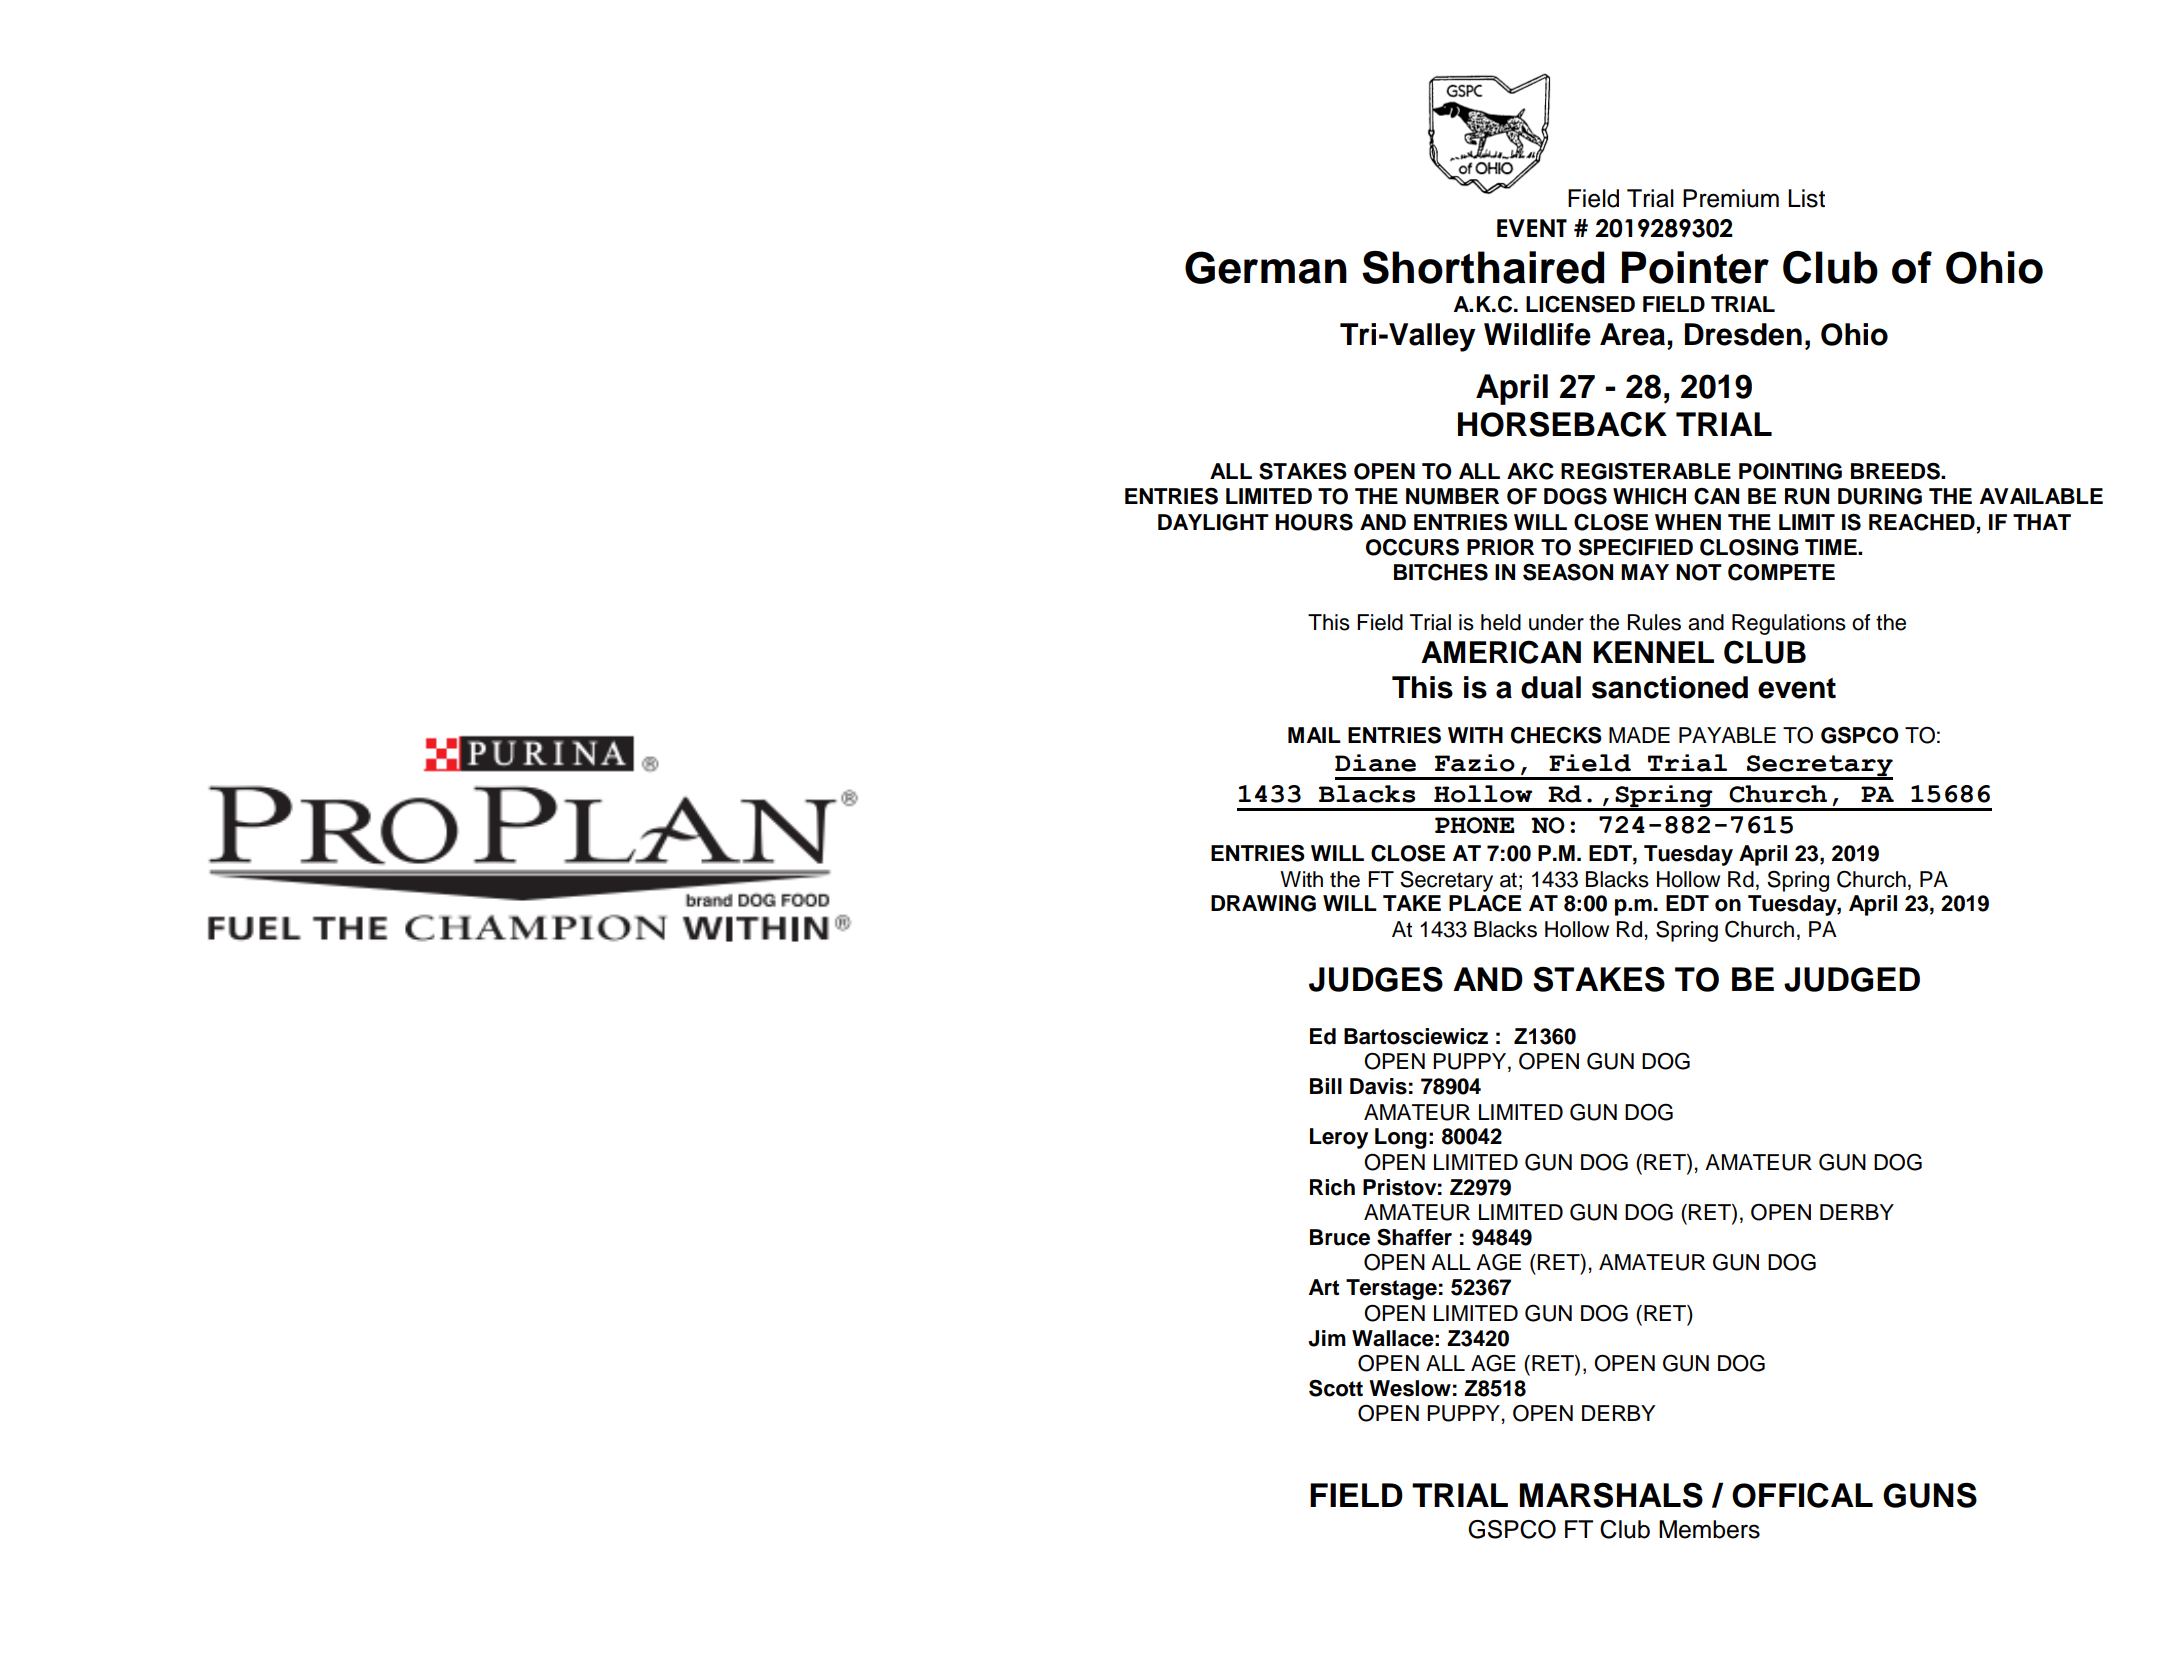 This screenshot has width=2166, height=1673. What do you see at coordinates (1263, 903) in the screenshot?
I see `DRAWING` at bounding box center [1263, 903].
